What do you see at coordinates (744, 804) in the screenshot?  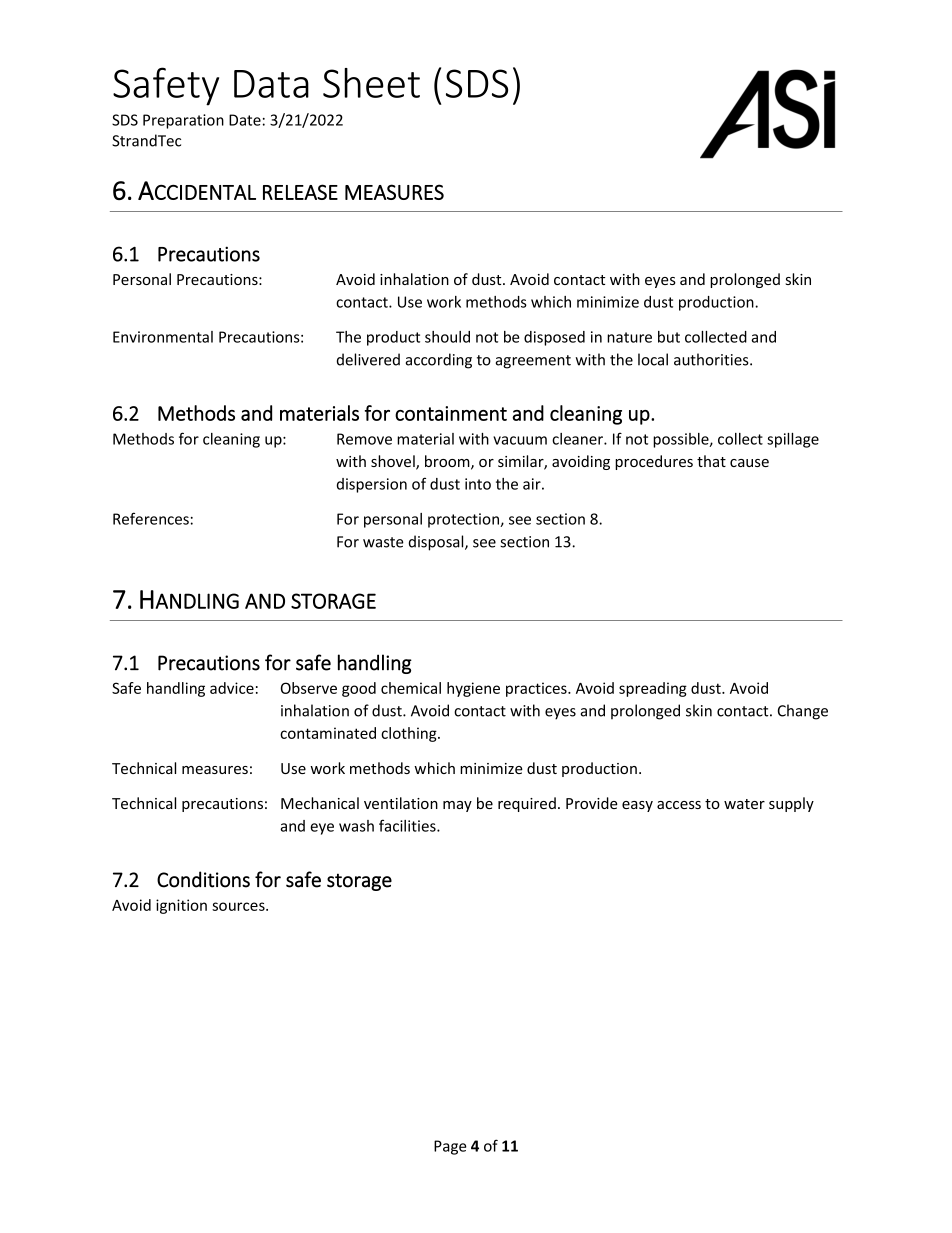 I see `water` at bounding box center [744, 804].
